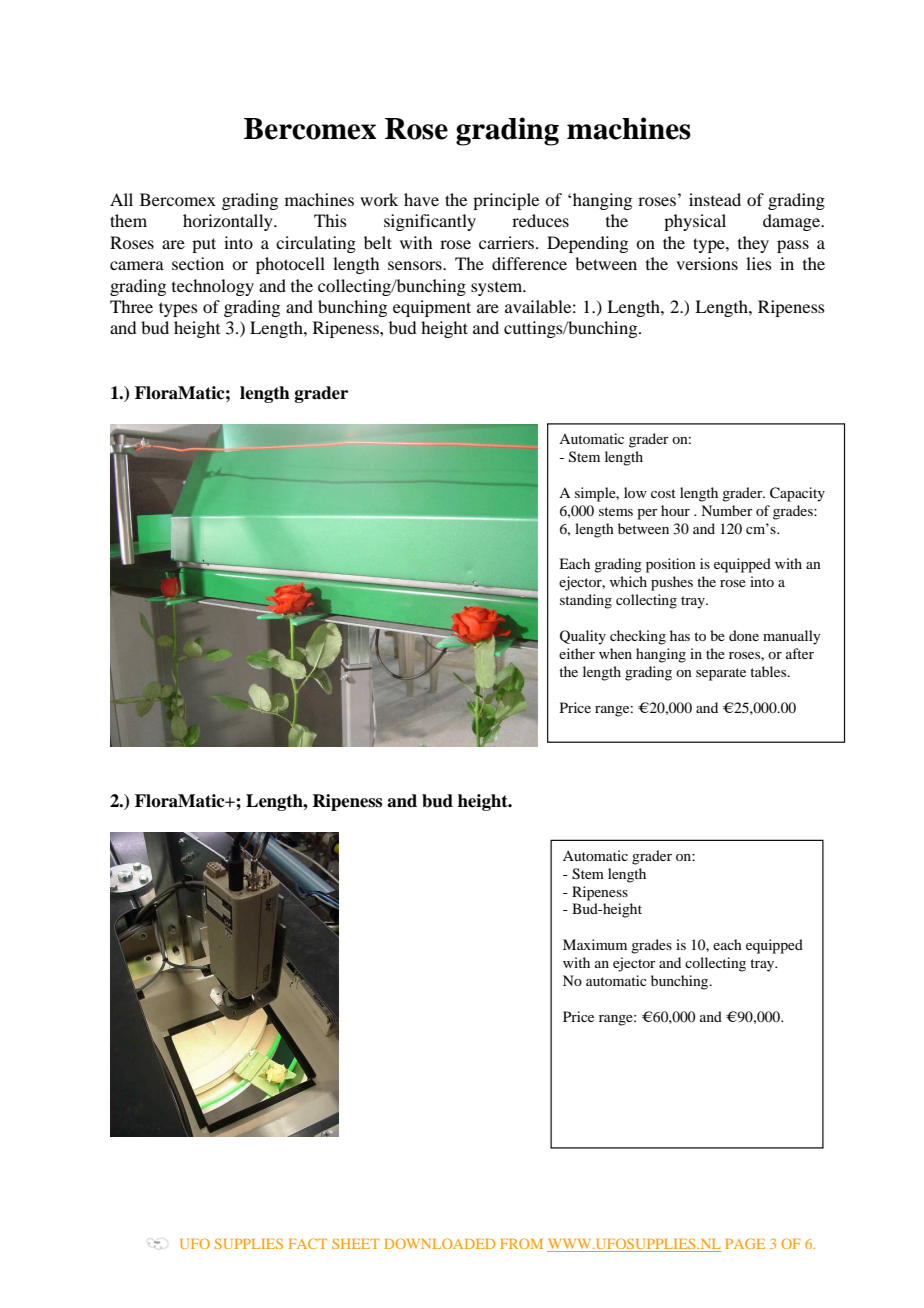  What do you see at coordinates (308, 1243) in the image?
I see `FACT` at bounding box center [308, 1243].
